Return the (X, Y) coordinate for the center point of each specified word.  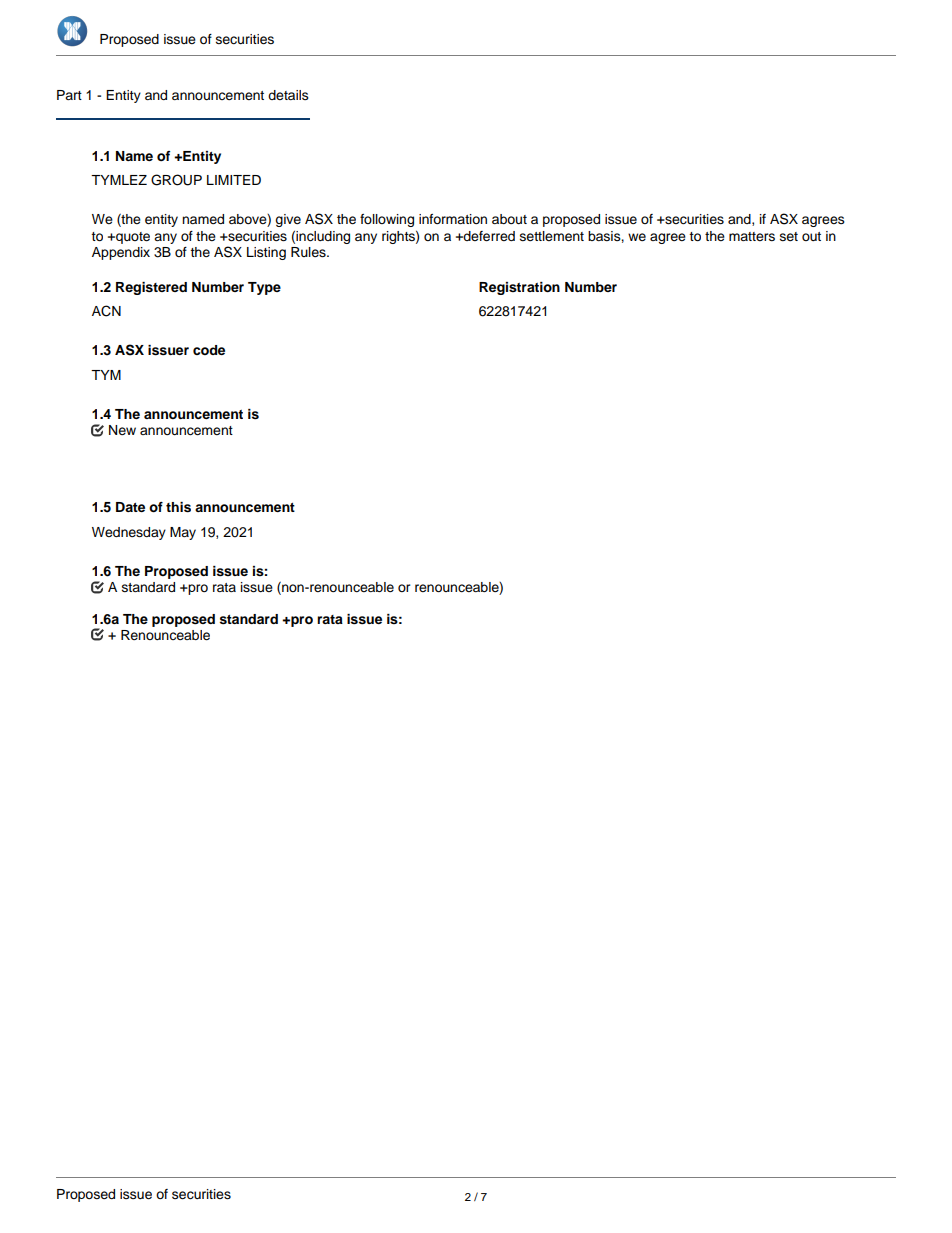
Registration (519, 288)
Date (130, 507)
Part (69, 95)
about (509, 219)
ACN (106, 311)
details (288, 95)
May (183, 533)
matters (752, 236)
